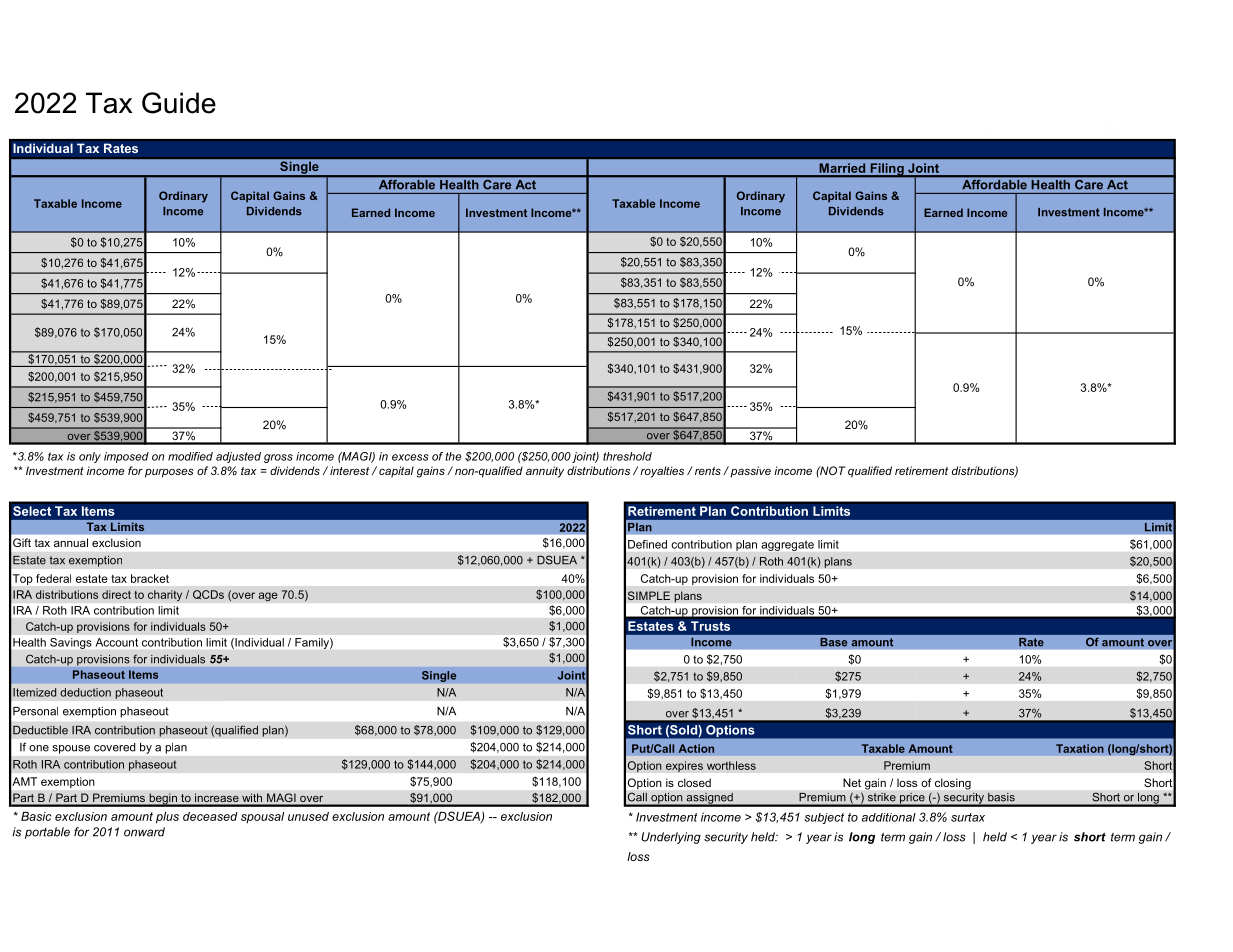 The image size is (1233, 952). I want to click on Defined, so click(647, 544).
